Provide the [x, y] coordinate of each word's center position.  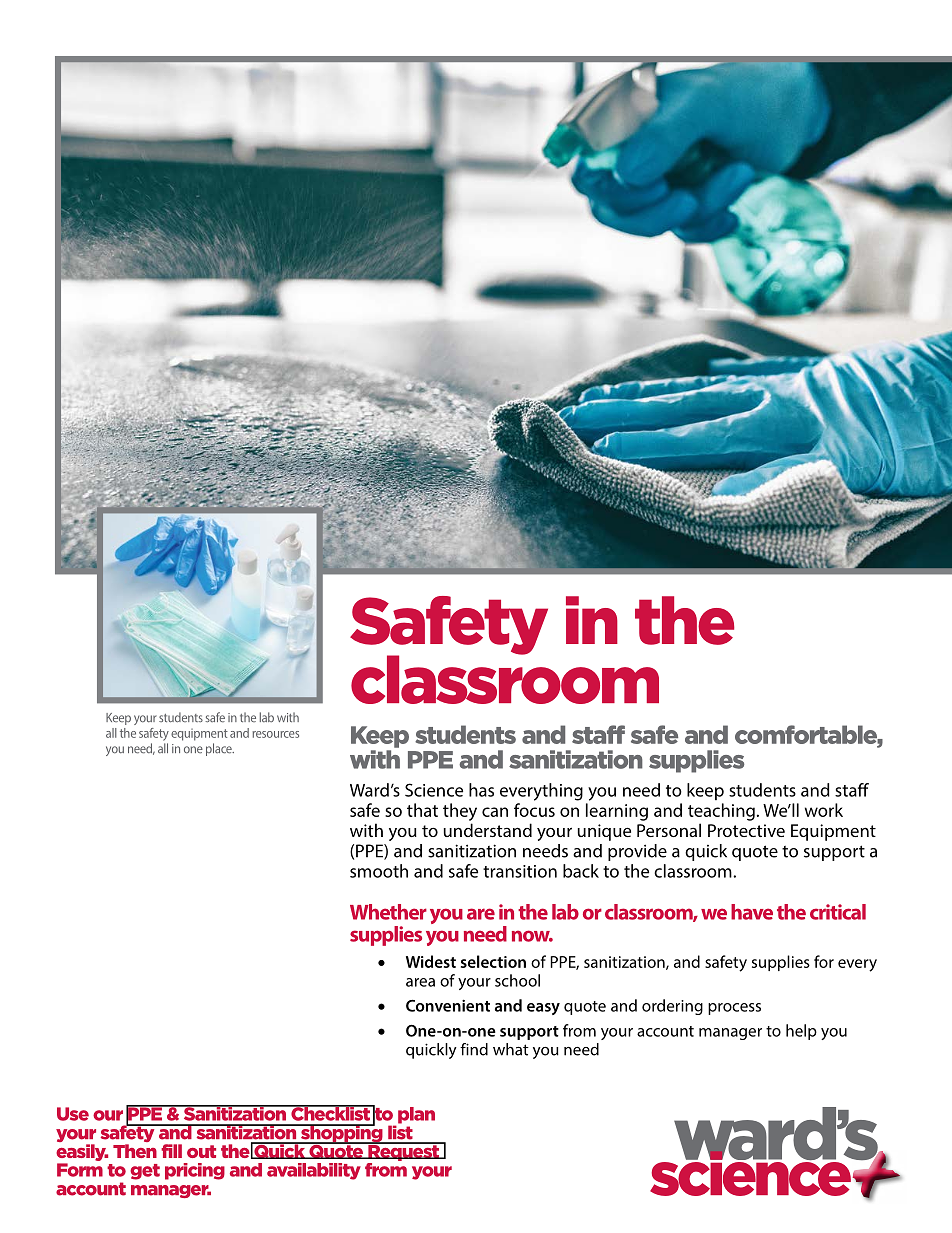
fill [171, 1151]
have [752, 912]
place [220, 749]
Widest [431, 961]
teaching [721, 812]
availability [314, 1171]
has [481, 790]
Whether [388, 912]
